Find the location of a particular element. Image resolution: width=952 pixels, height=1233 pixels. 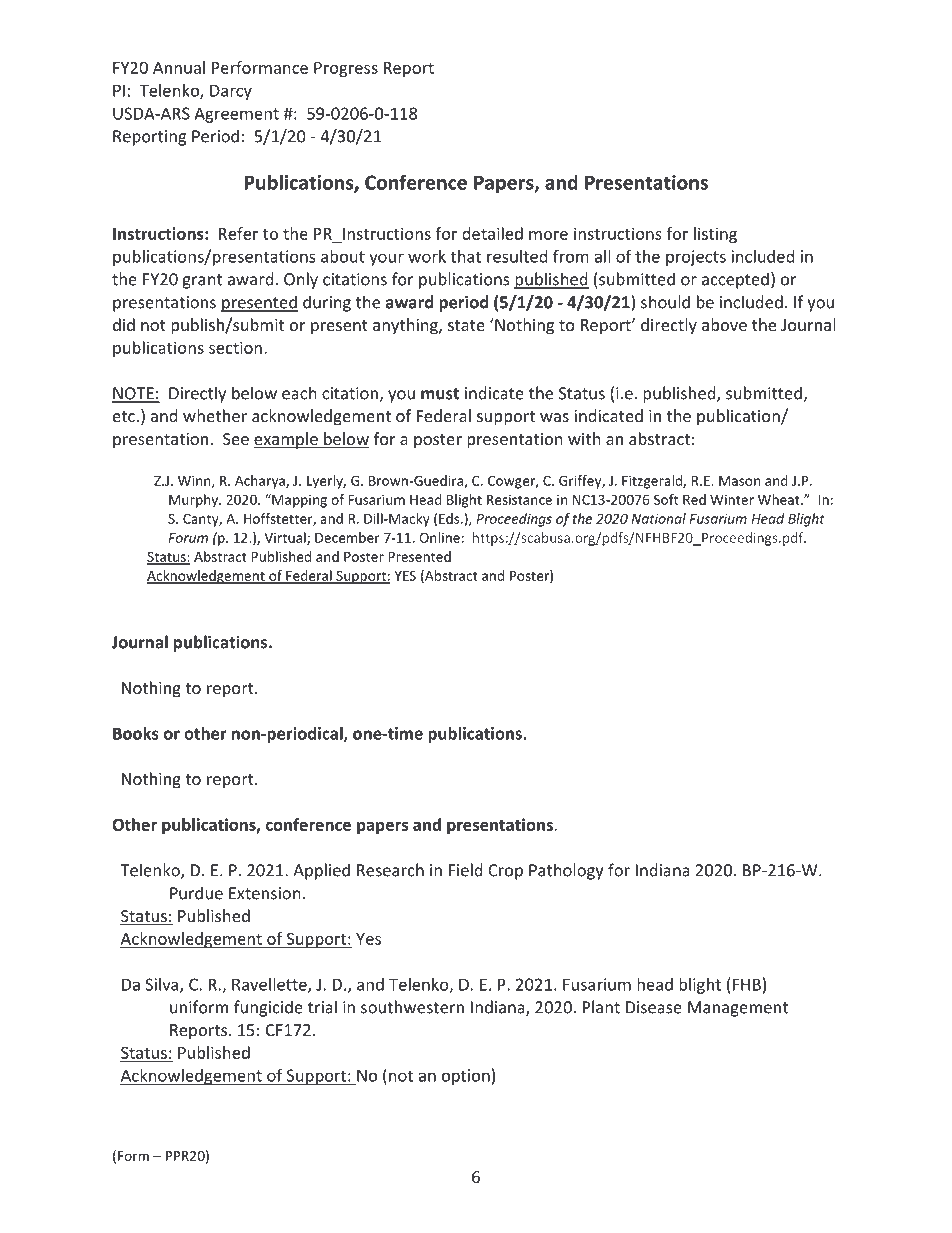

Management is located at coordinates (738, 1009).
